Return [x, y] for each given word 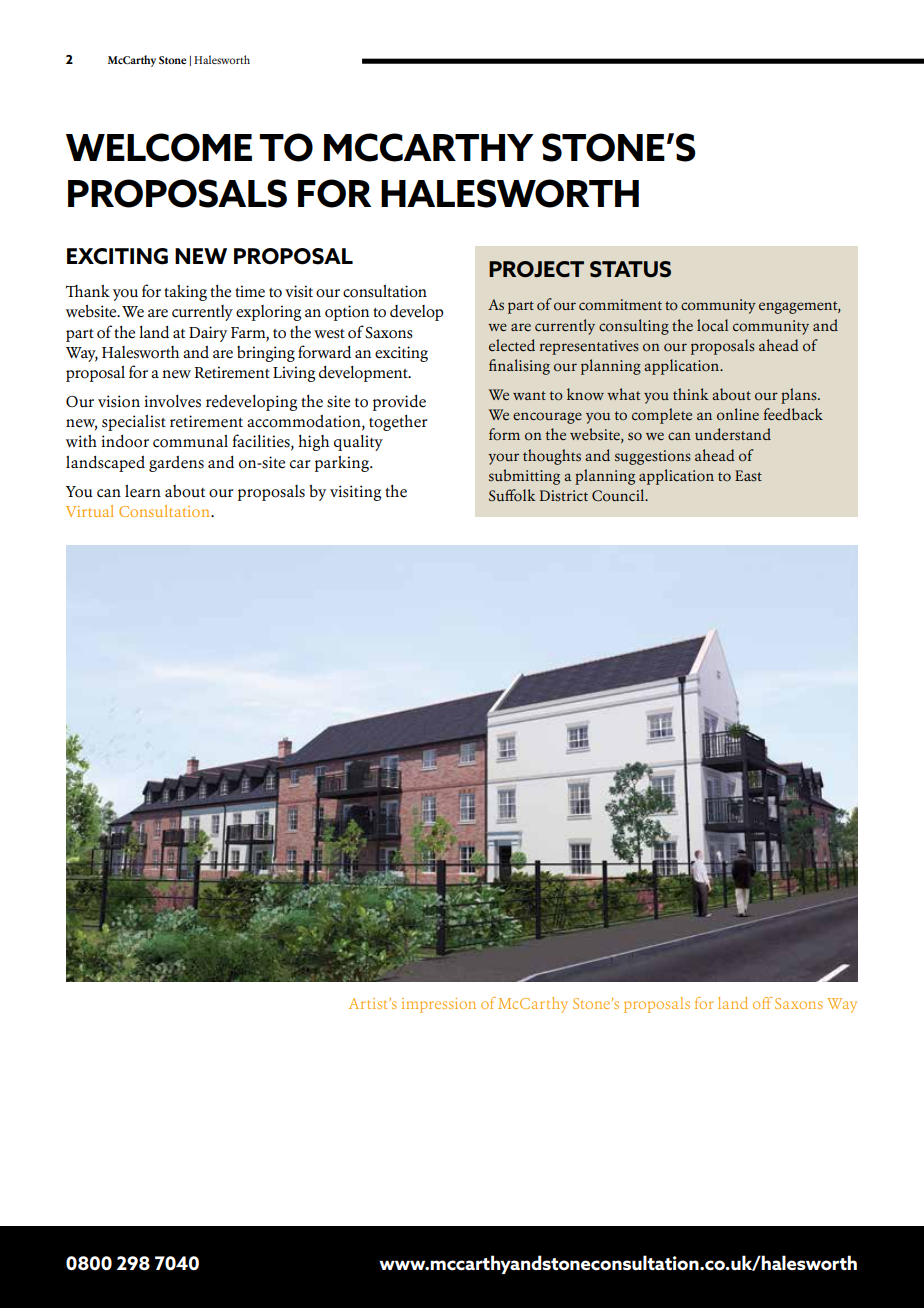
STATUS [630, 269]
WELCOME [159, 147]
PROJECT [536, 269]
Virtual [90, 511]
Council [619, 495]
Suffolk [512, 495]
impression [439, 1005]
